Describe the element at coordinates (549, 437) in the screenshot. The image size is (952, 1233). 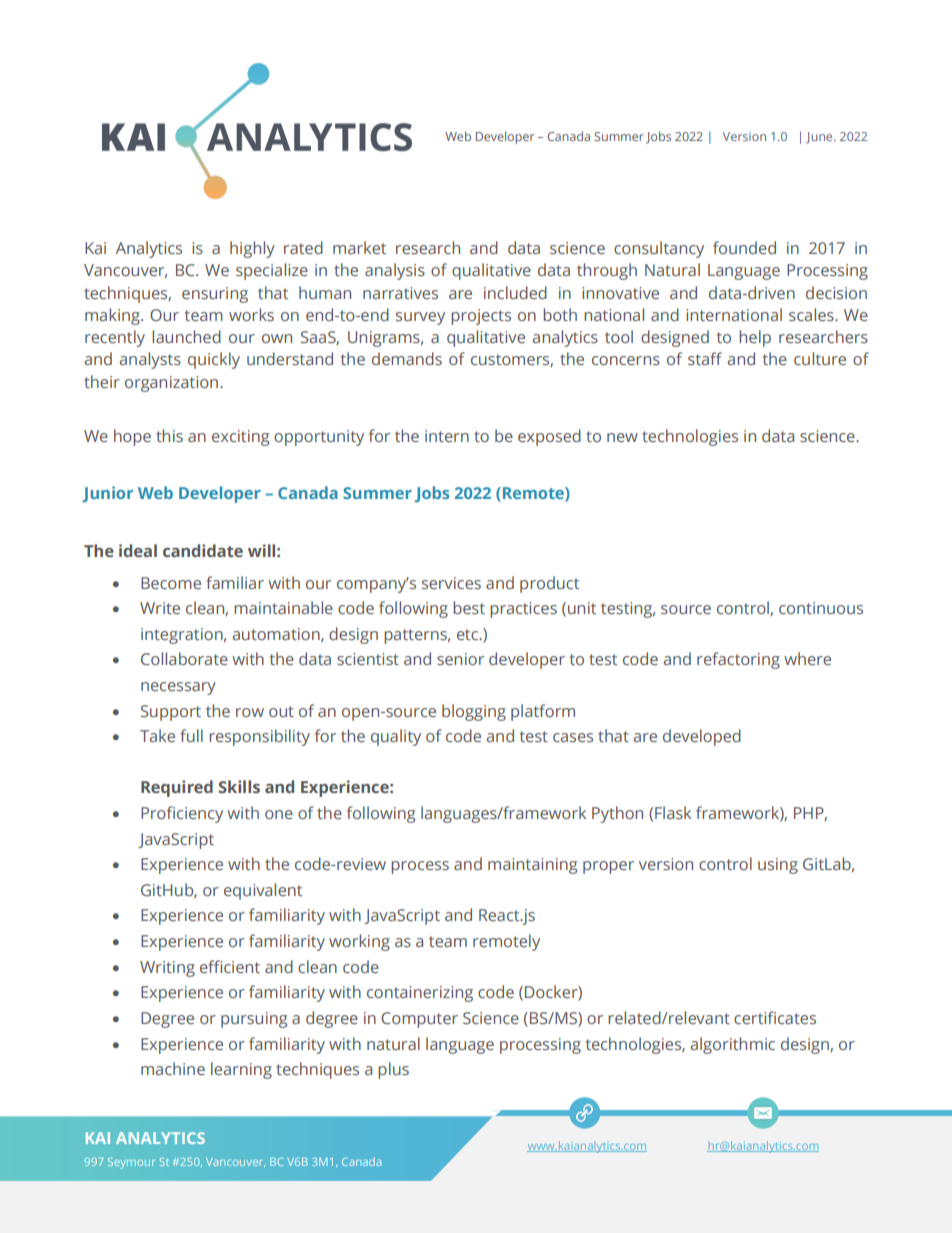
I see `exposed` at that location.
